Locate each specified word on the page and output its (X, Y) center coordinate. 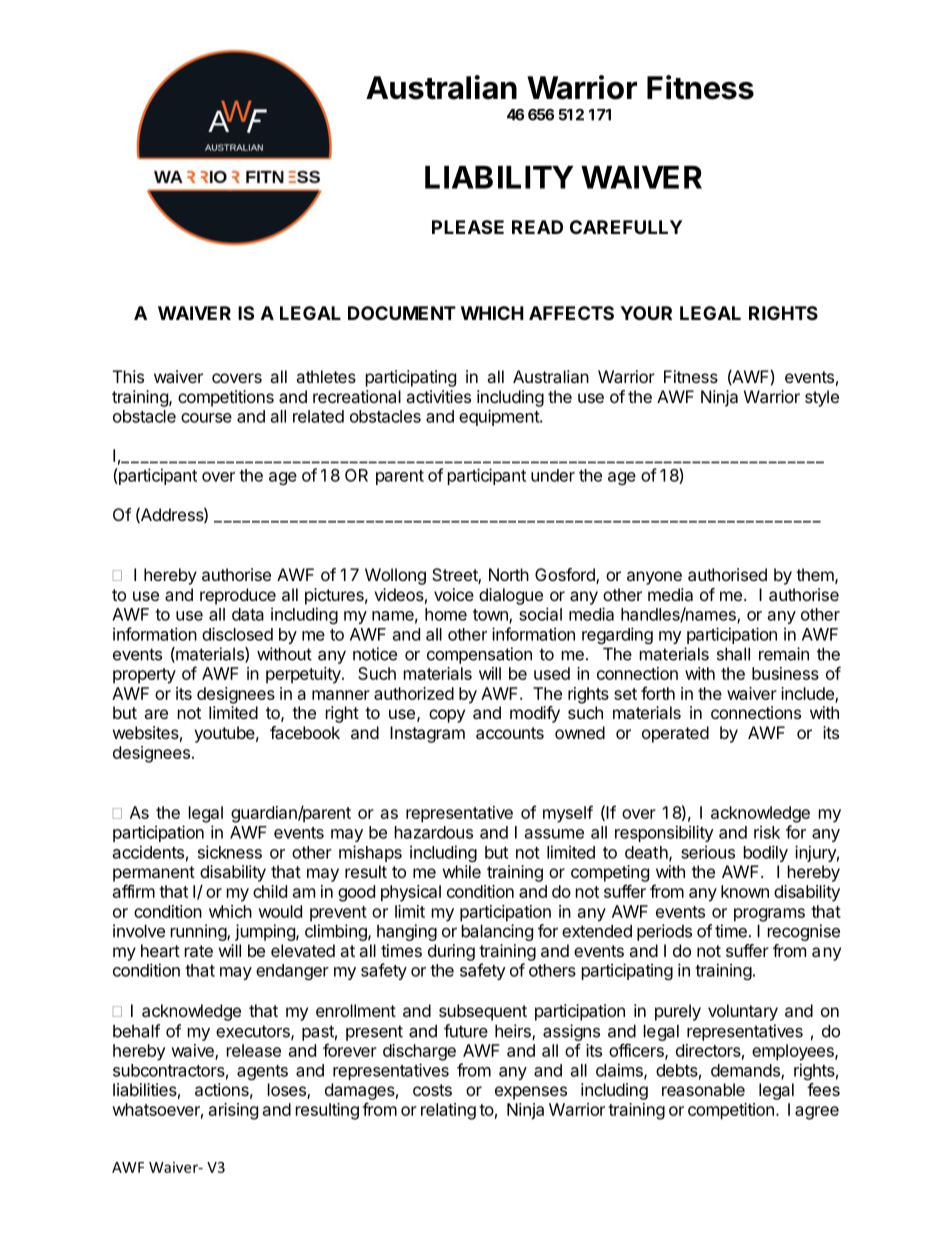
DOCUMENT (402, 313)
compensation (479, 655)
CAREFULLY (626, 227)
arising (233, 1111)
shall (733, 654)
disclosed (237, 634)
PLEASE (468, 227)
